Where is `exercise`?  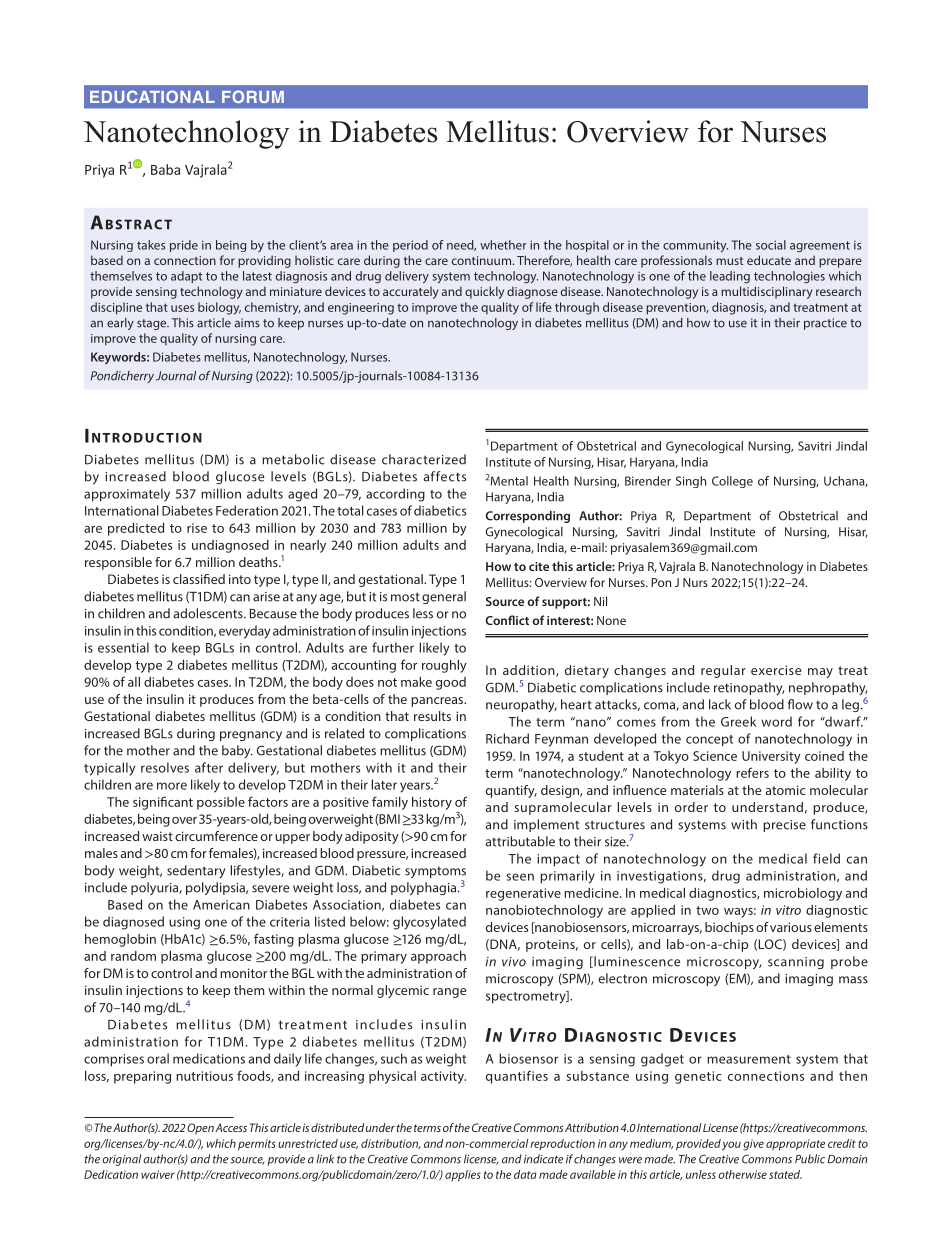
exercise is located at coordinates (776, 670).
